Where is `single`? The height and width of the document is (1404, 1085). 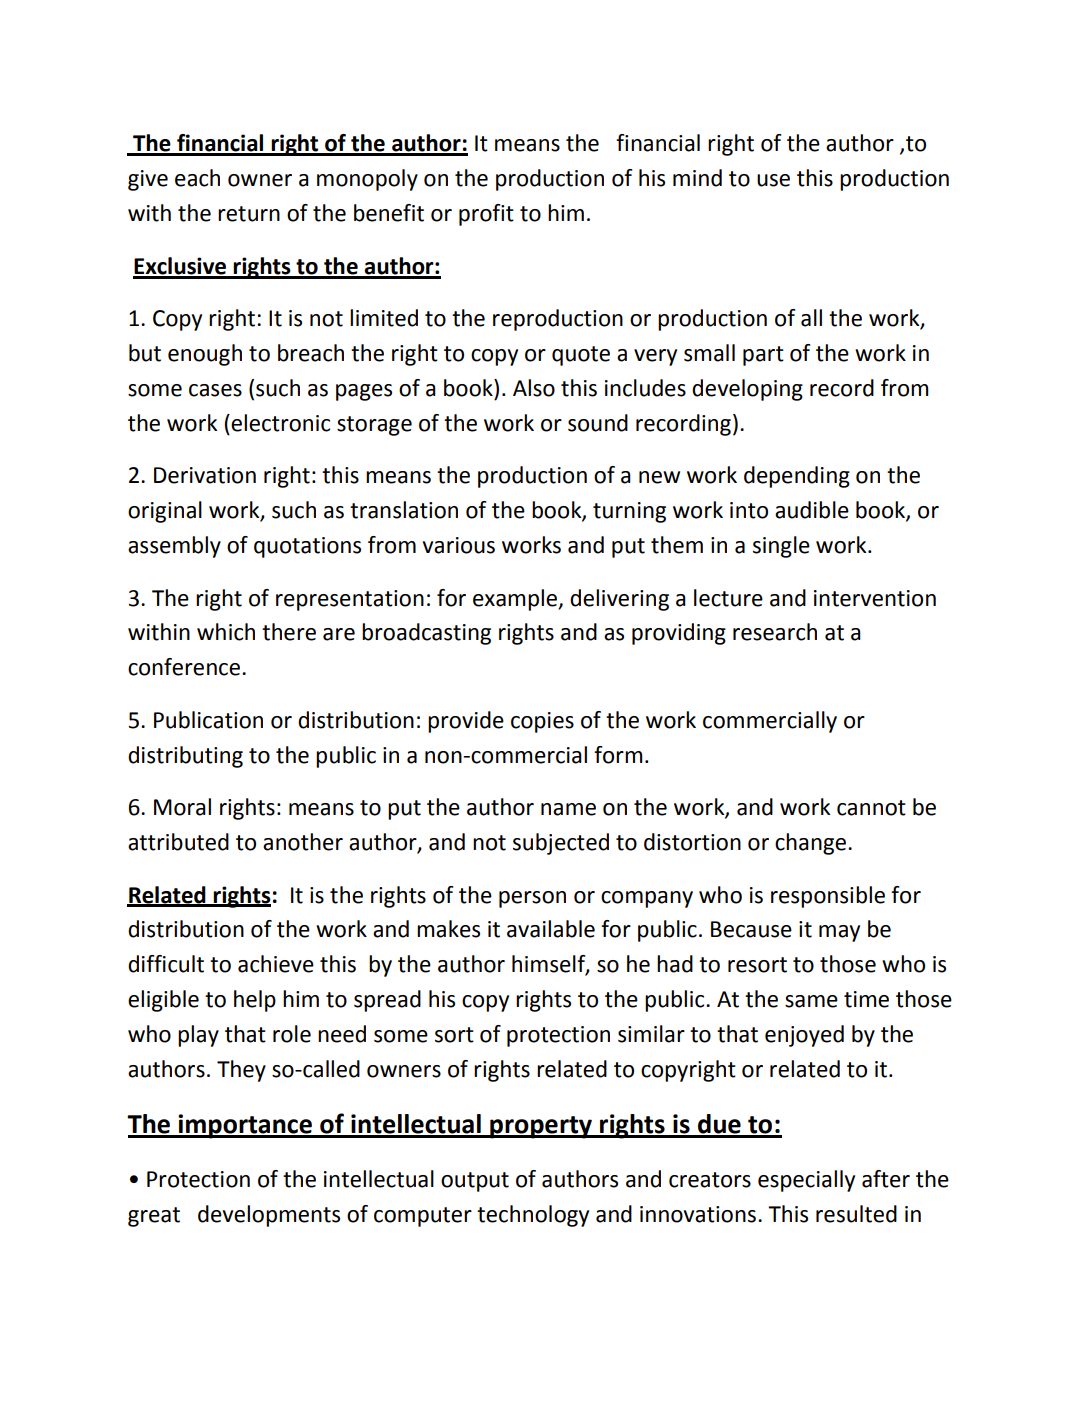 single is located at coordinates (781, 547).
